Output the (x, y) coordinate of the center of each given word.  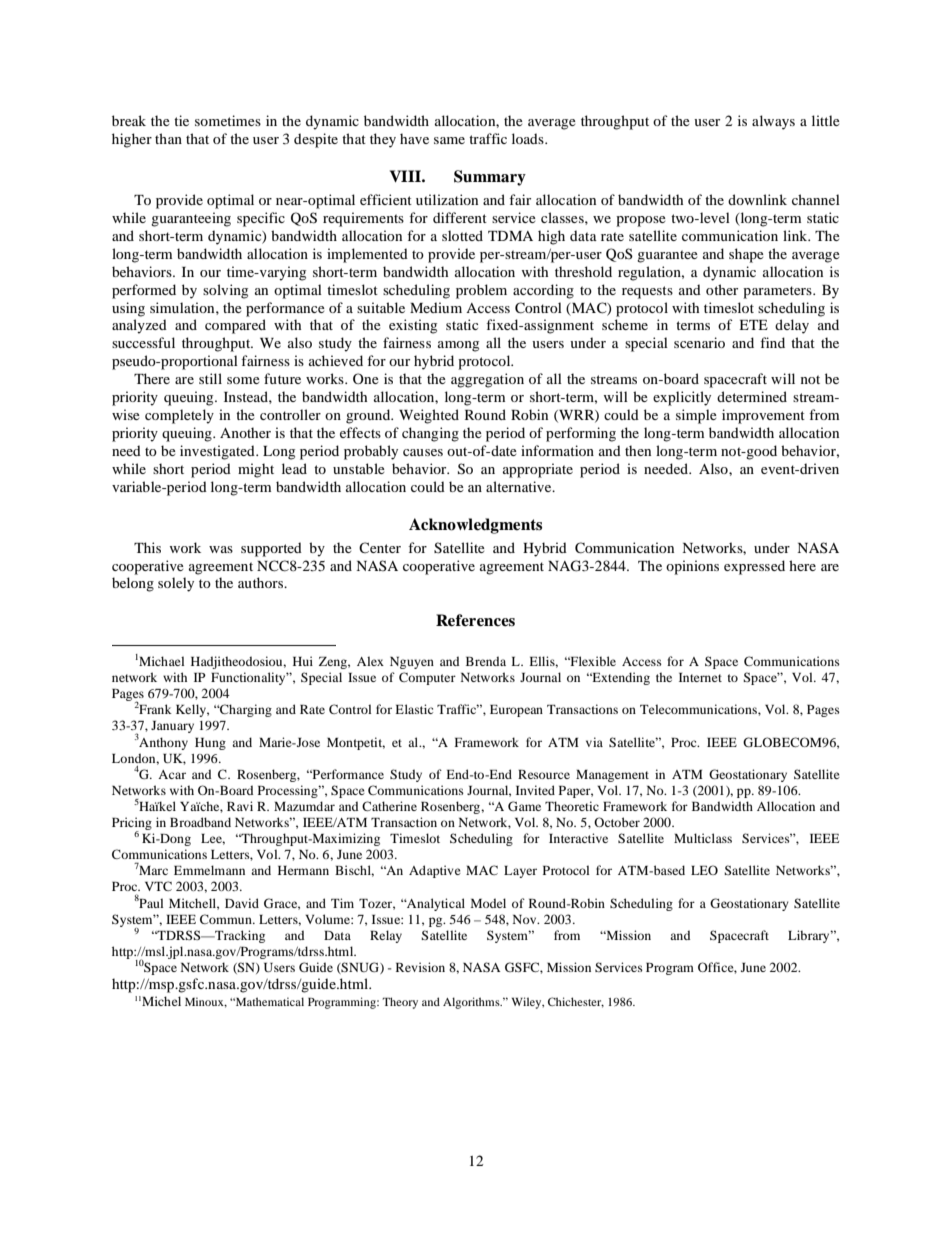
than (168, 138)
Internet (700, 677)
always (773, 122)
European (516, 711)
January (172, 727)
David (242, 903)
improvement (763, 416)
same (449, 140)
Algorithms (472, 1003)
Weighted (429, 416)
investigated (218, 452)
